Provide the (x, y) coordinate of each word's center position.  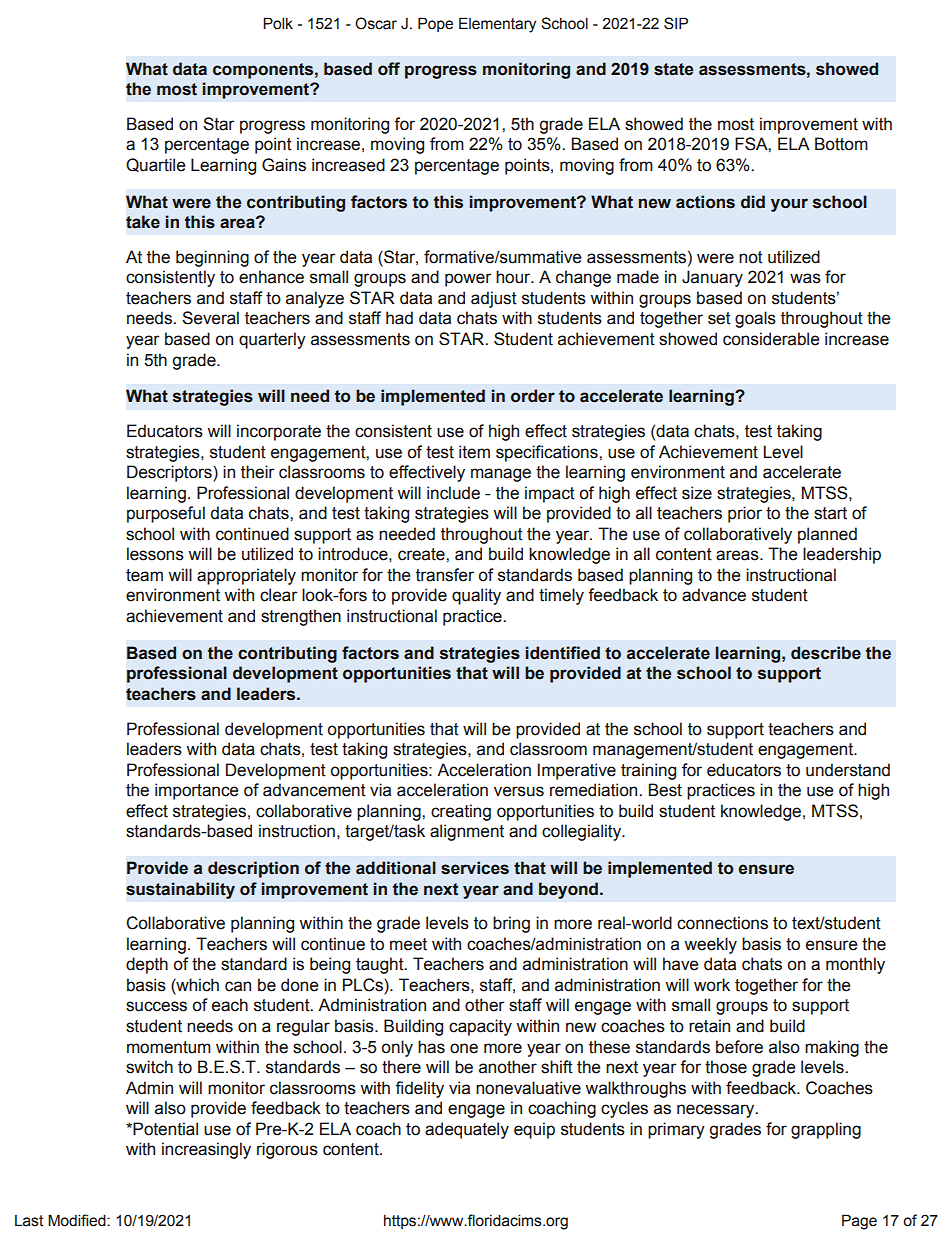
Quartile (155, 165)
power (468, 280)
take (143, 222)
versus (519, 791)
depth (147, 965)
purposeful (166, 514)
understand (848, 770)
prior (745, 514)
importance (196, 791)
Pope (435, 24)
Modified (78, 1220)
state (673, 69)
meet (408, 944)
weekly (710, 945)
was (805, 278)
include (453, 493)
